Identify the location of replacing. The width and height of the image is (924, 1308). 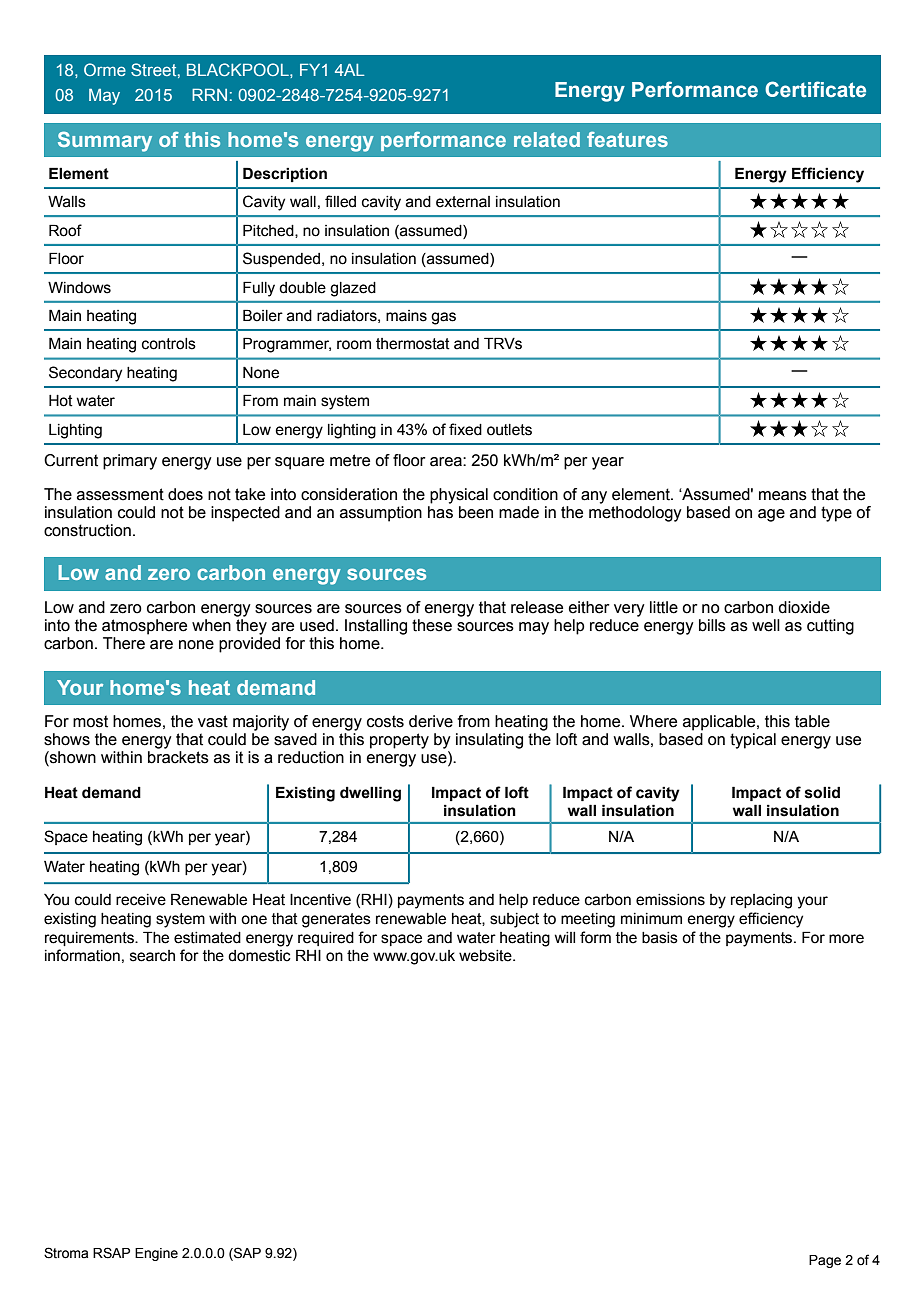
(761, 901).
